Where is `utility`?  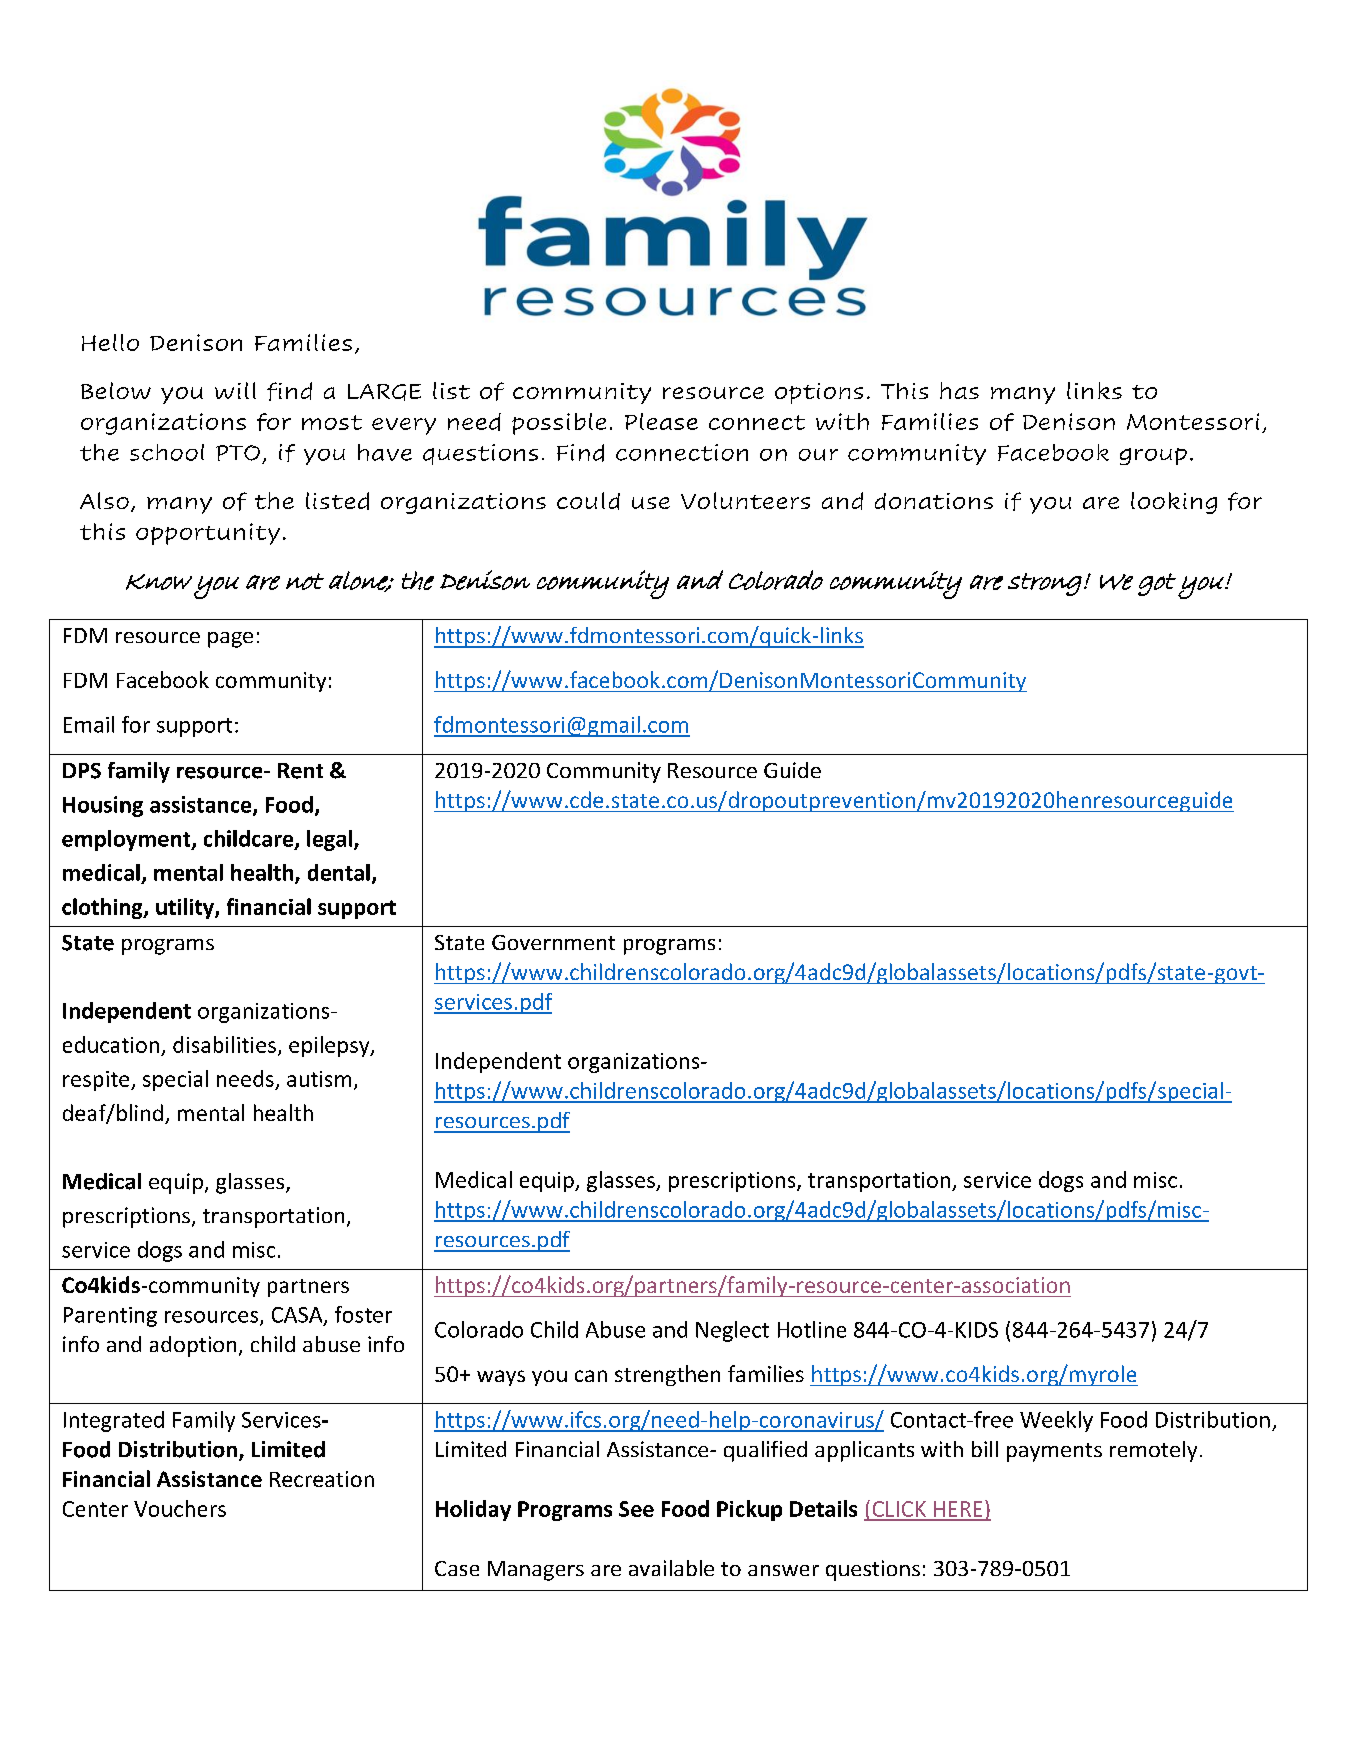
utility is located at coordinates (186, 908).
